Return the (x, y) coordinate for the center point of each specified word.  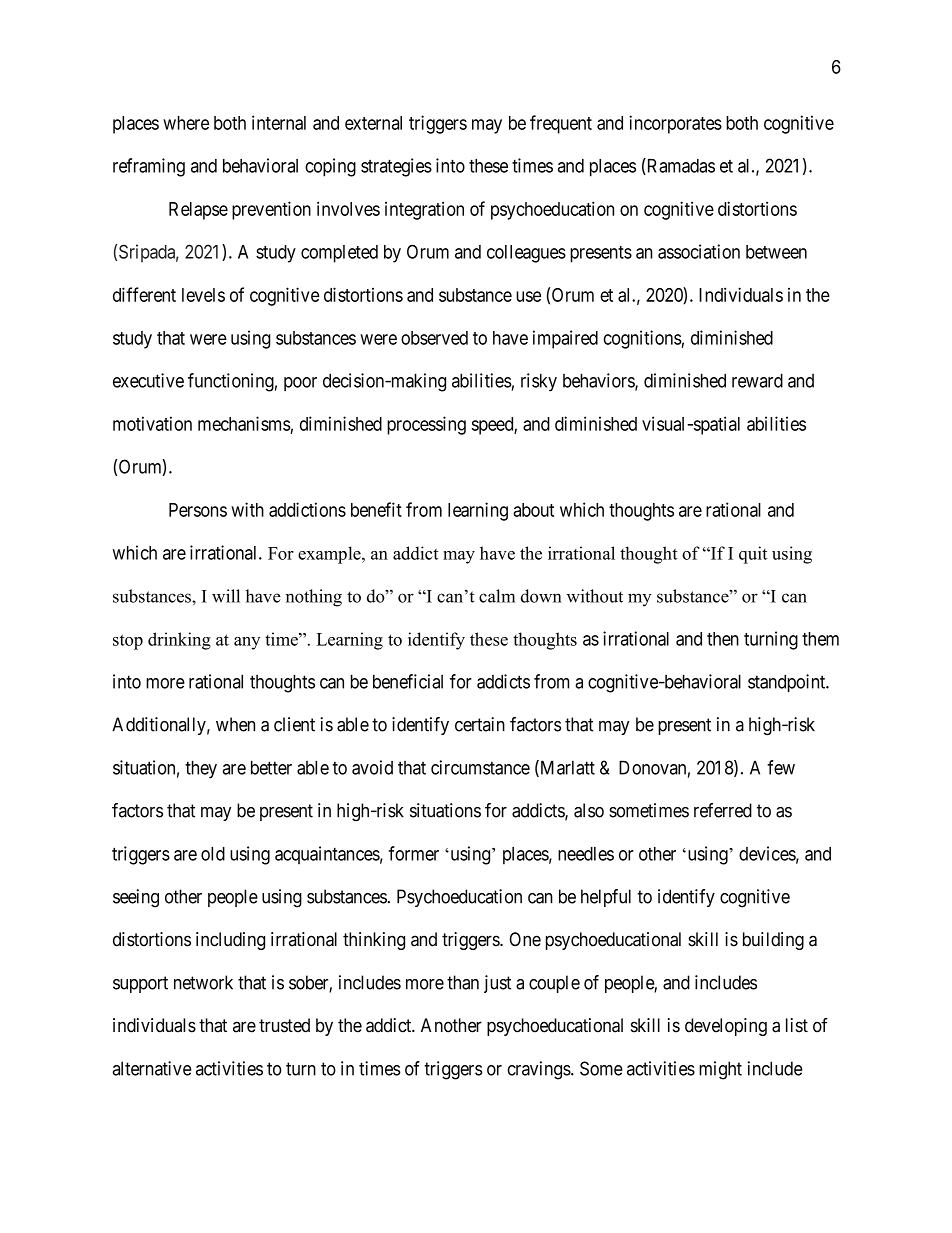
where (186, 123)
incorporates (675, 124)
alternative (152, 1068)
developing (726, 1027)
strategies (396, 167)
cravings (539, 1070)
